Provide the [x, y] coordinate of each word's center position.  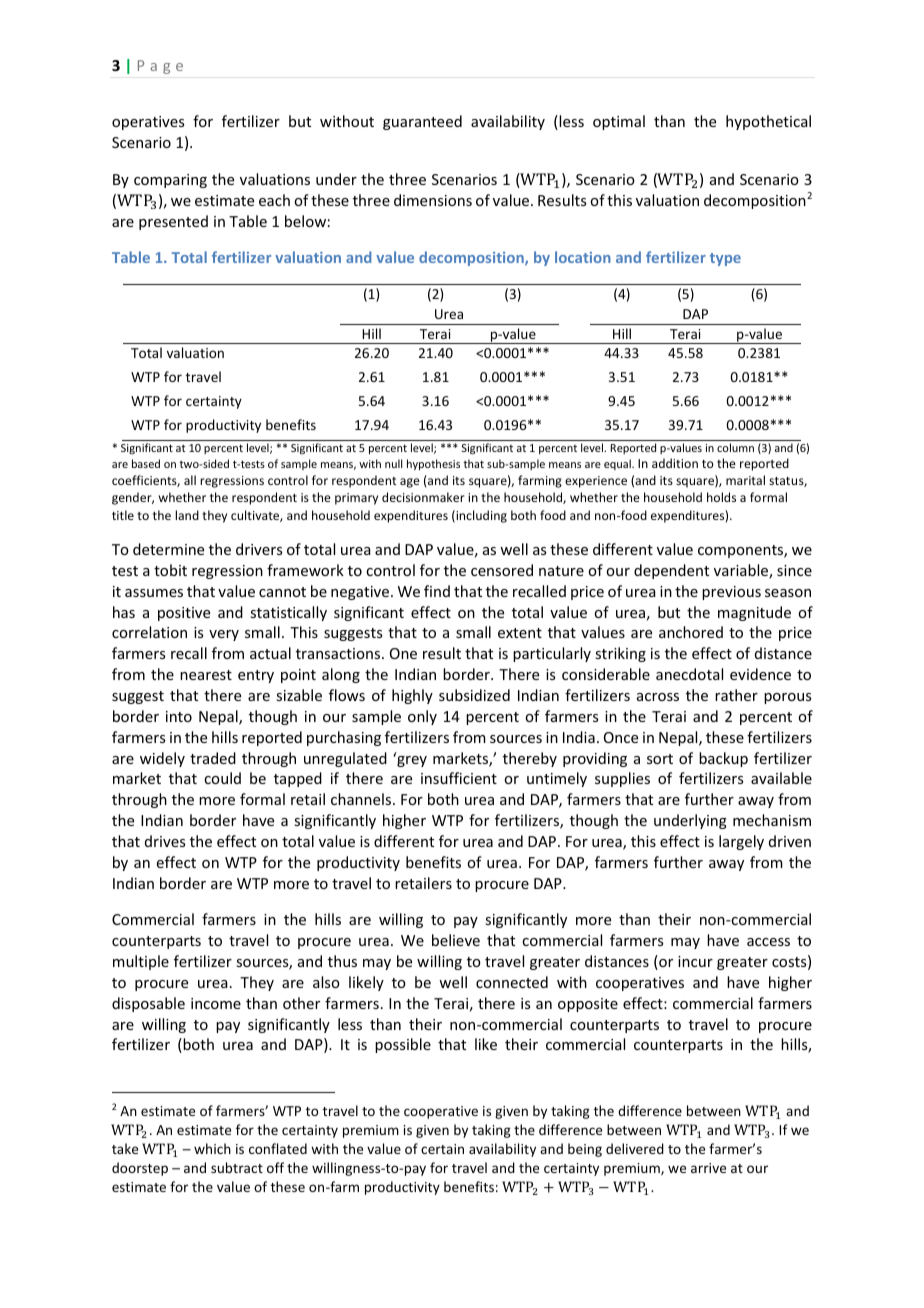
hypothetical [768, 122]
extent [520, 633]
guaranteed [422, 122]
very [224, 635]
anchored [691, 632]
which [212, 1148]
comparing [170, 181]
